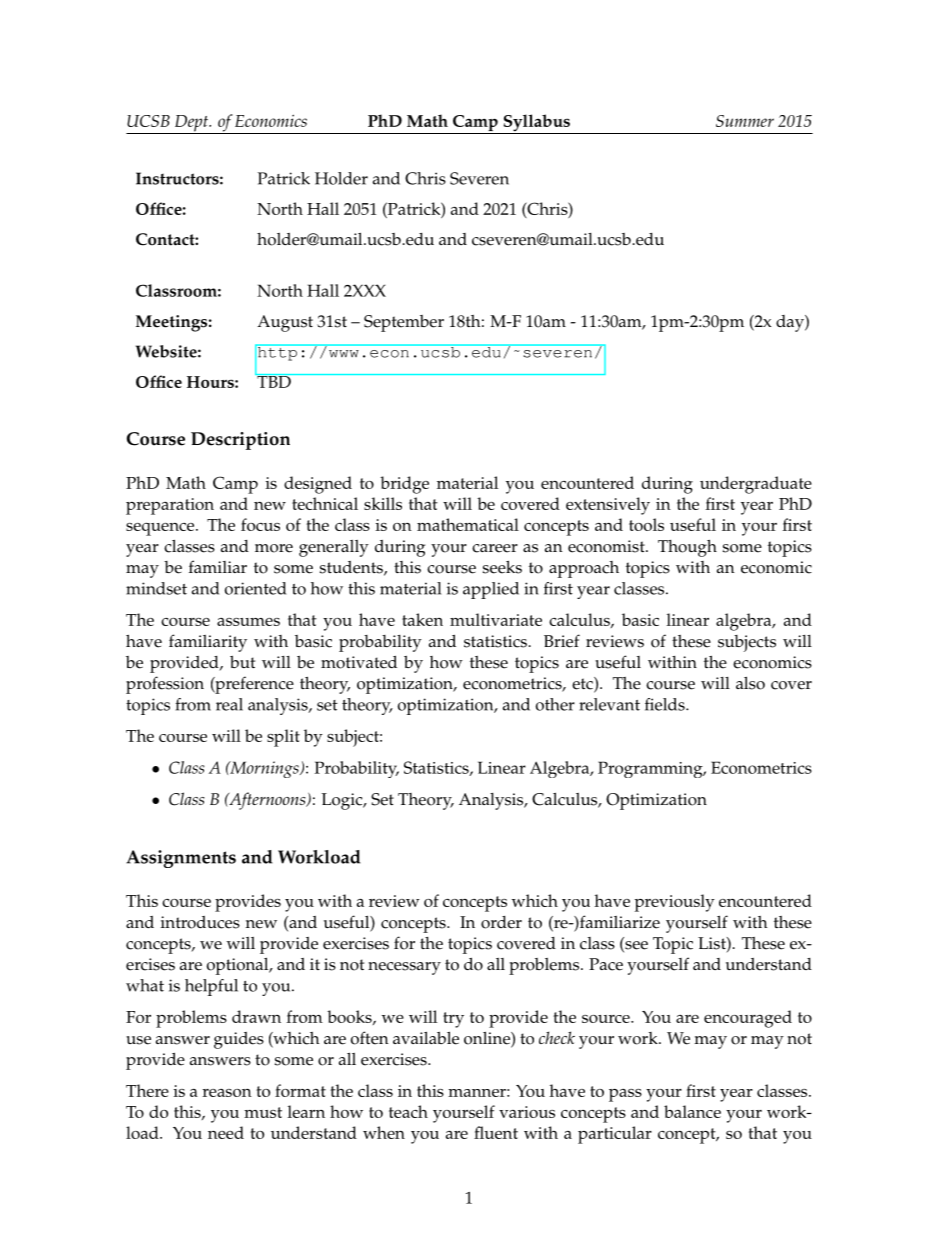 The height and width of the image is (1233, 952). Describe the element at coordinates (404, 323) in the image. I see `September` at that location.
